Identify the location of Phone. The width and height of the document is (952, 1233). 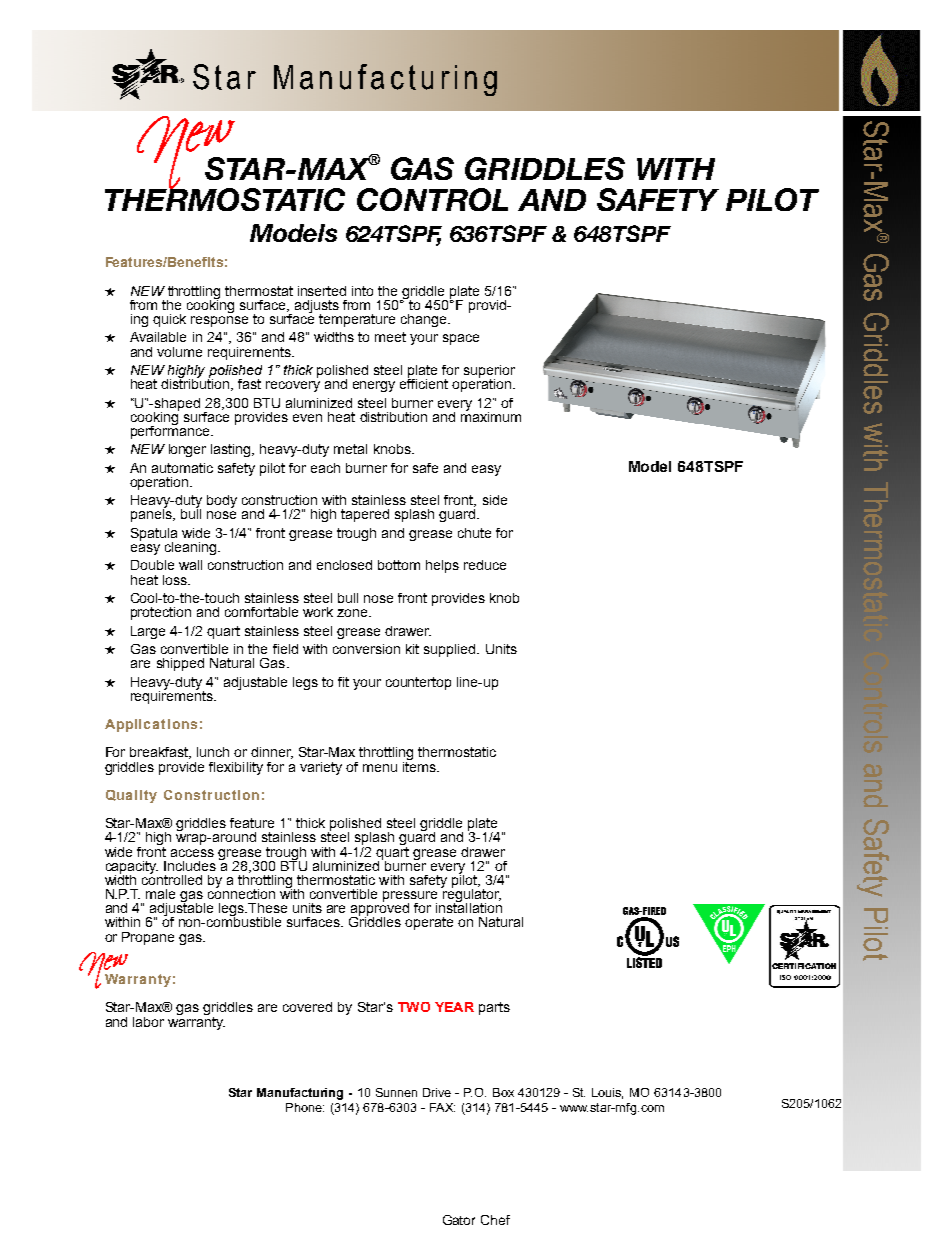
(305, 1107).
